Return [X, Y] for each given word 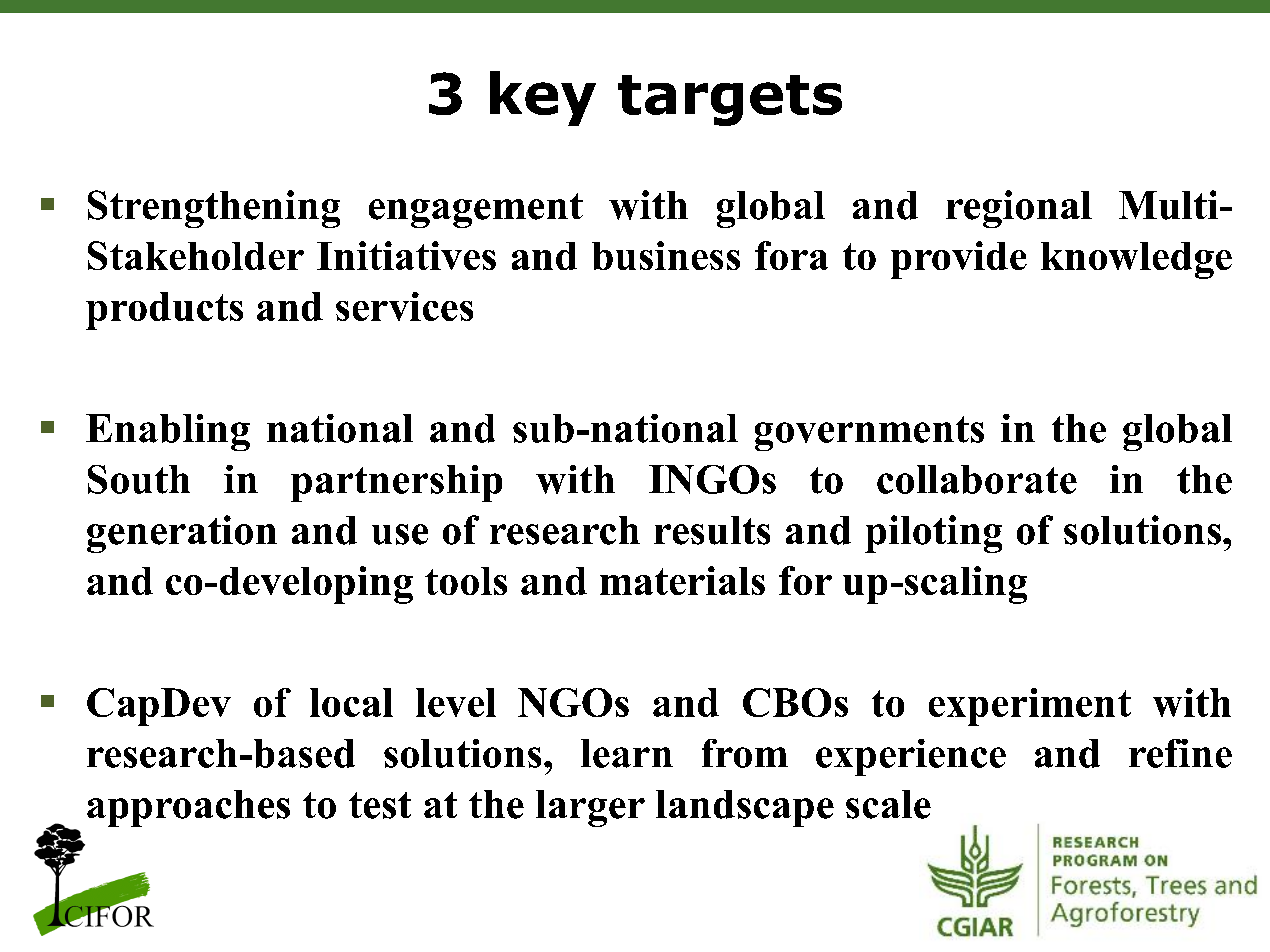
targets [730, 100]
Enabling [168, 432]
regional [1019, 209]
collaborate [977, 479]
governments [869, 433]
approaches [188, 808]
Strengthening [214, 209]
